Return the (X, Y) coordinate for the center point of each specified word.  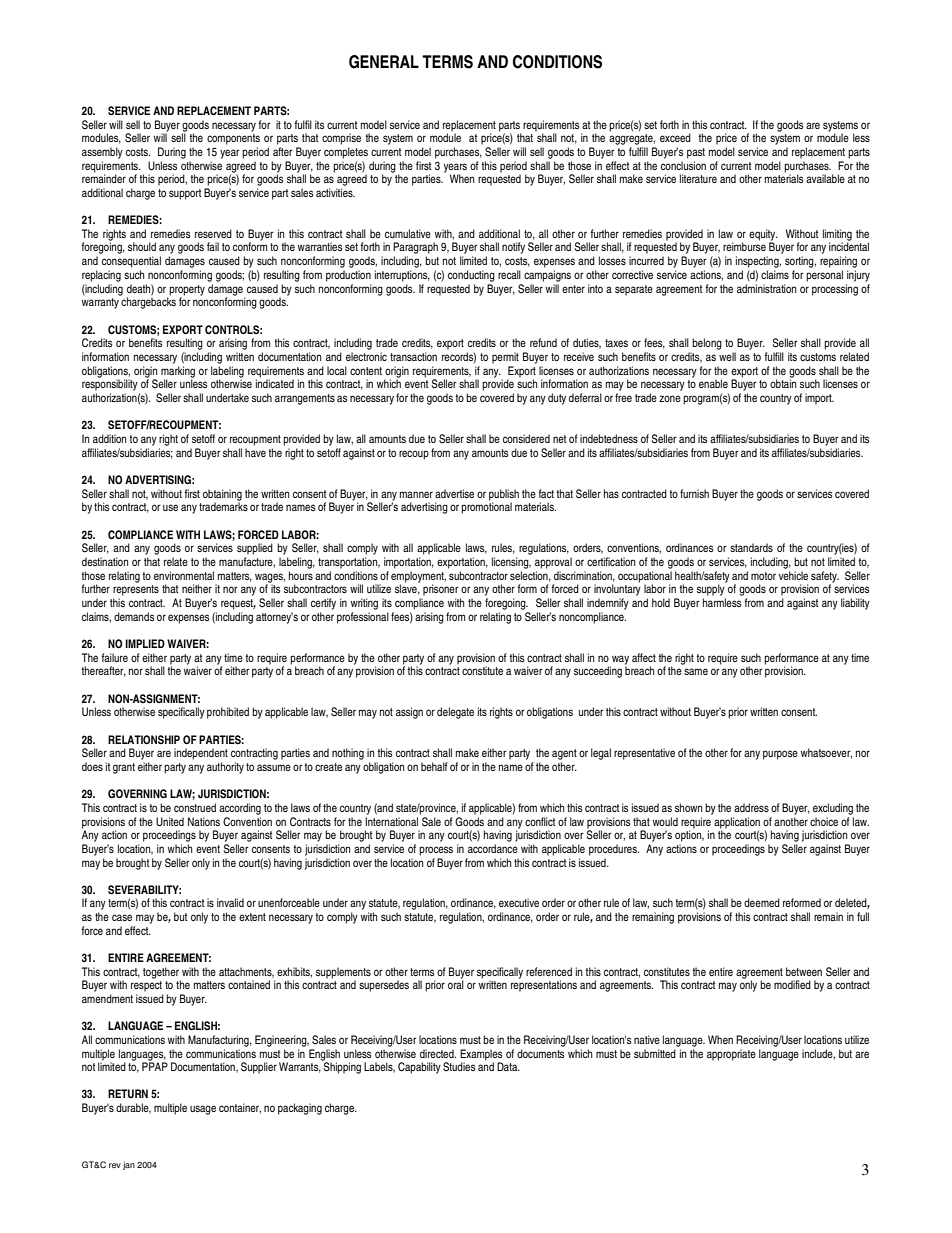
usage (203, 1110)
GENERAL (384, 62)
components (233, 139)
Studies (459, 1066)
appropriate (731, 1055)
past (696, 153)
